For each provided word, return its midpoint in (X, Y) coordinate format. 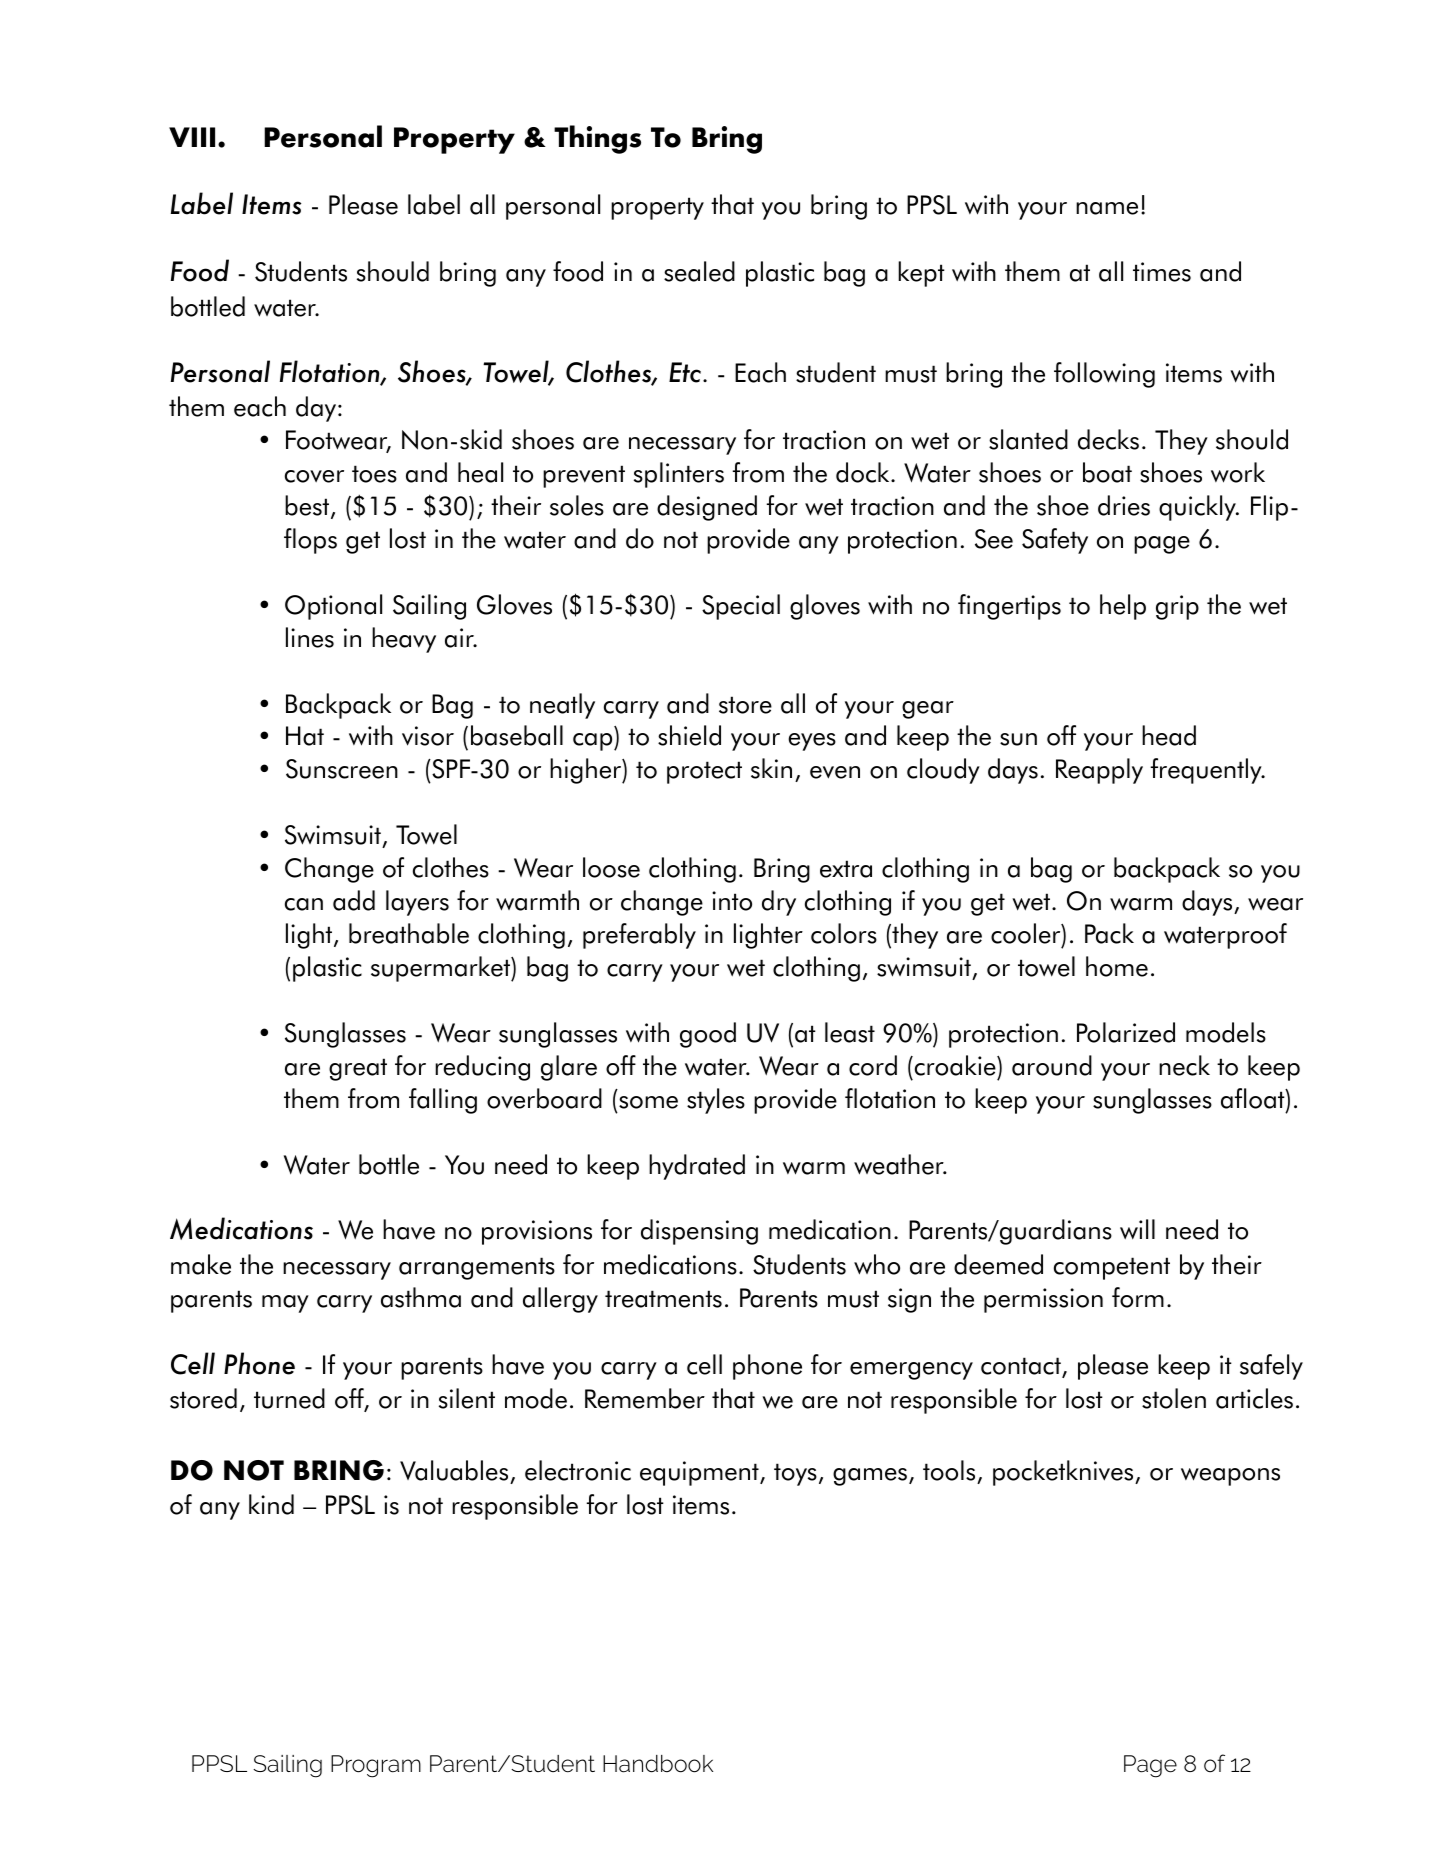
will (1137, 1229)
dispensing (699, 1232)
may (285, 1304)
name (1107, 208)
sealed (699, 271)
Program (376, 1766)
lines (310, 637)
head (1169, 735)
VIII (192, 137)
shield (689, 735)
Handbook (658, 1764)
